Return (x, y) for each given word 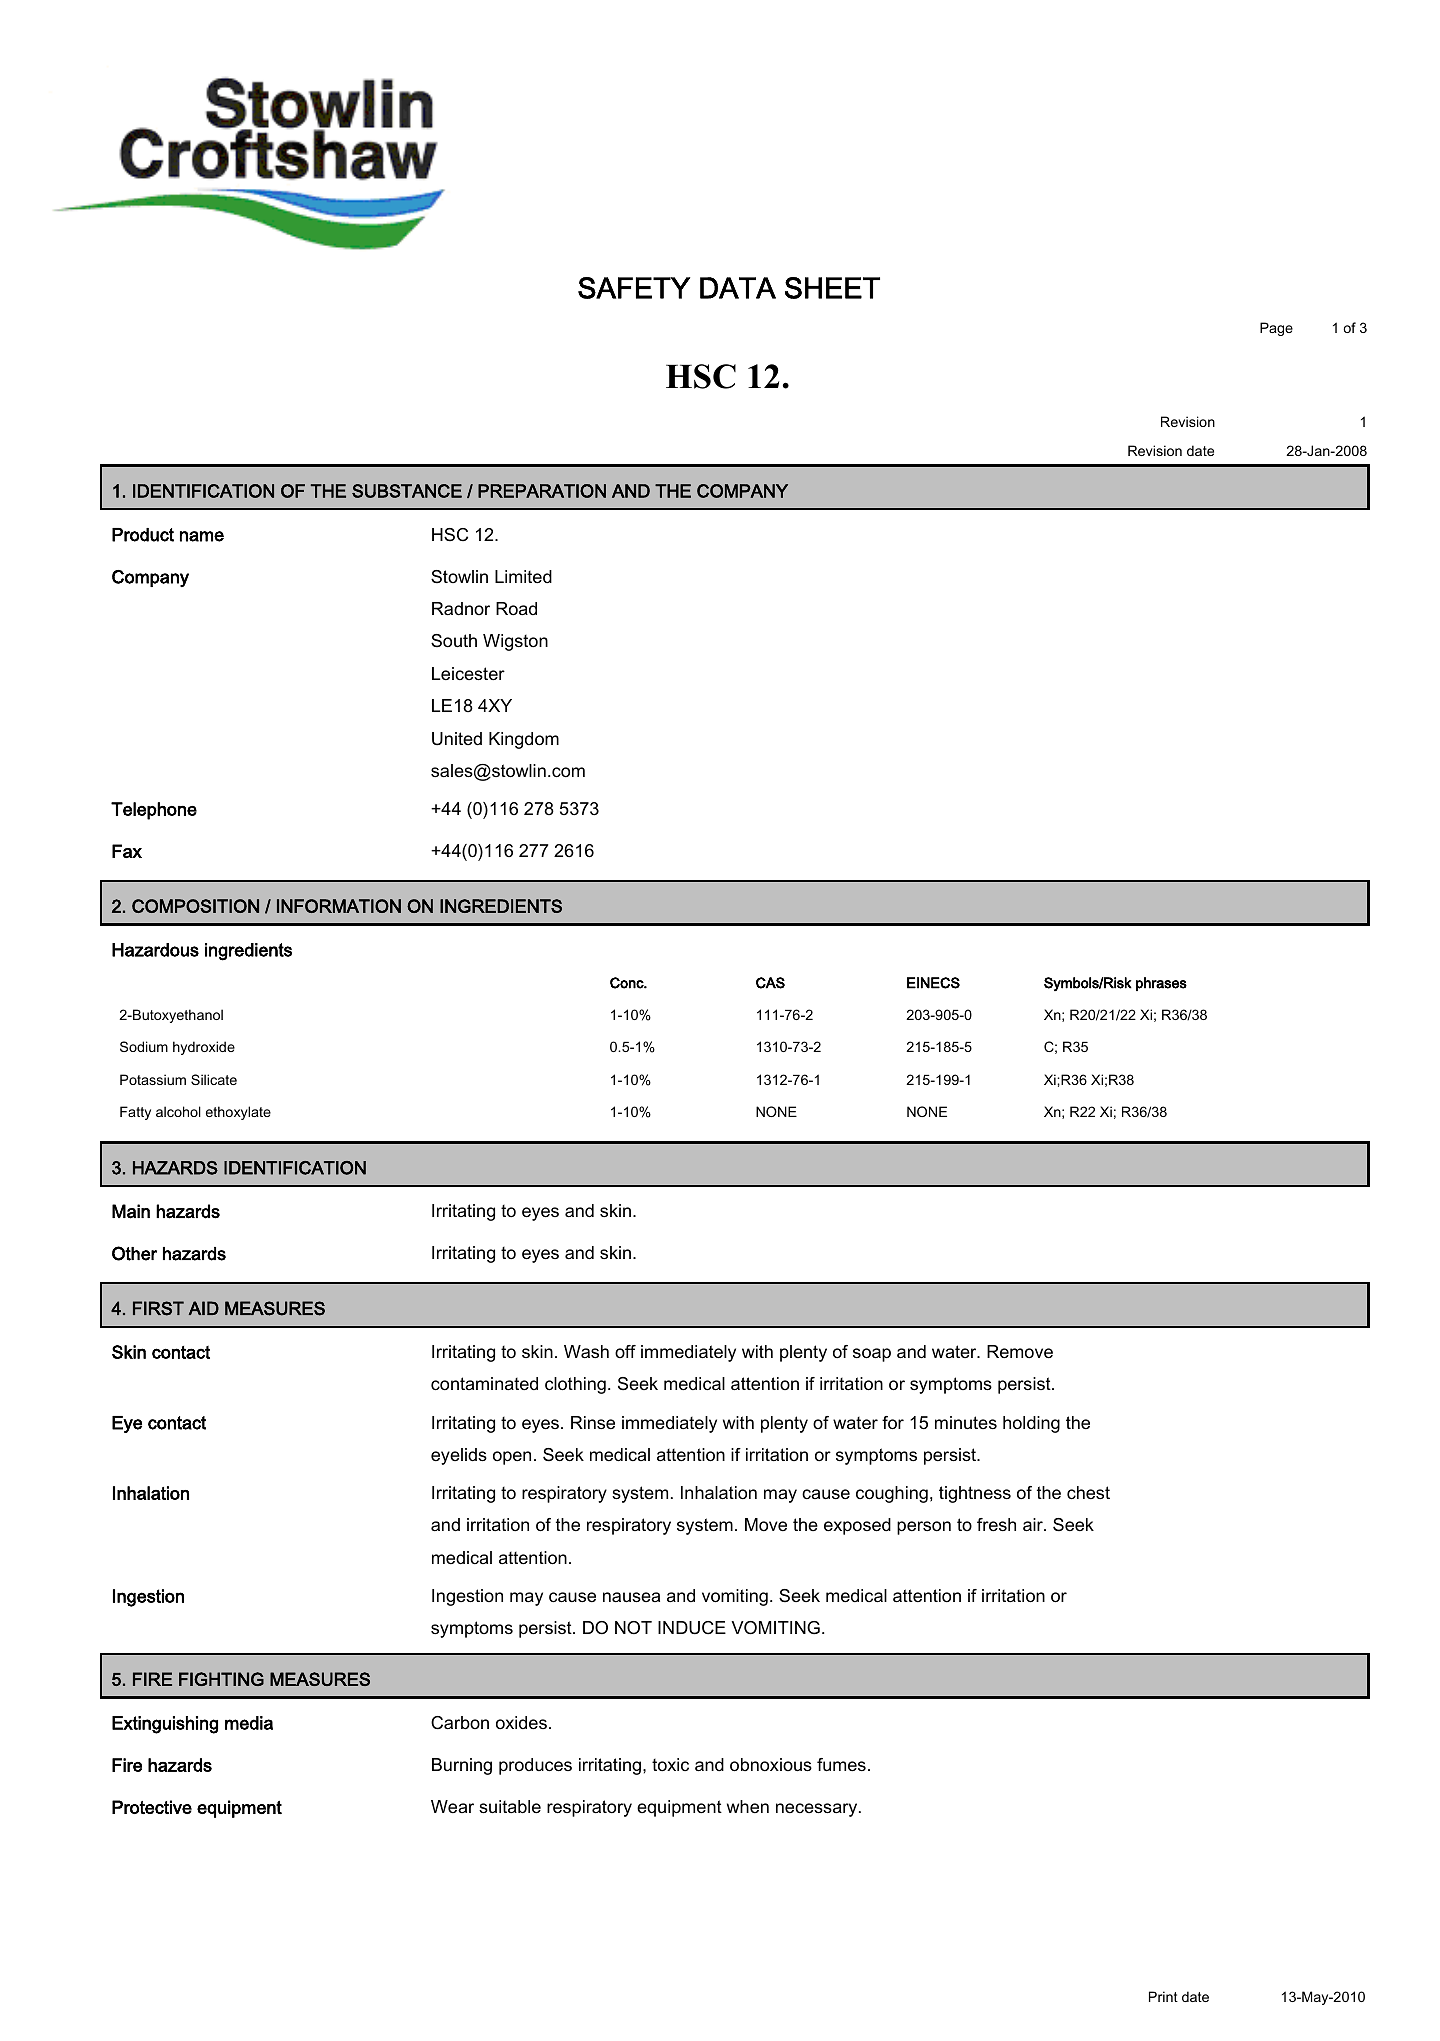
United (457, 739)
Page (1276, 329)
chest (1088, 1493)
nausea (631, 1597)
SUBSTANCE (407, 491)
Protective (152, 1807)
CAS (770, 983)
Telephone (154, 811)
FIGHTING (221, 1679)
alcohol (178, 1111)
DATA (738, 288)
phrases (1161, 984)
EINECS (933, 983)
